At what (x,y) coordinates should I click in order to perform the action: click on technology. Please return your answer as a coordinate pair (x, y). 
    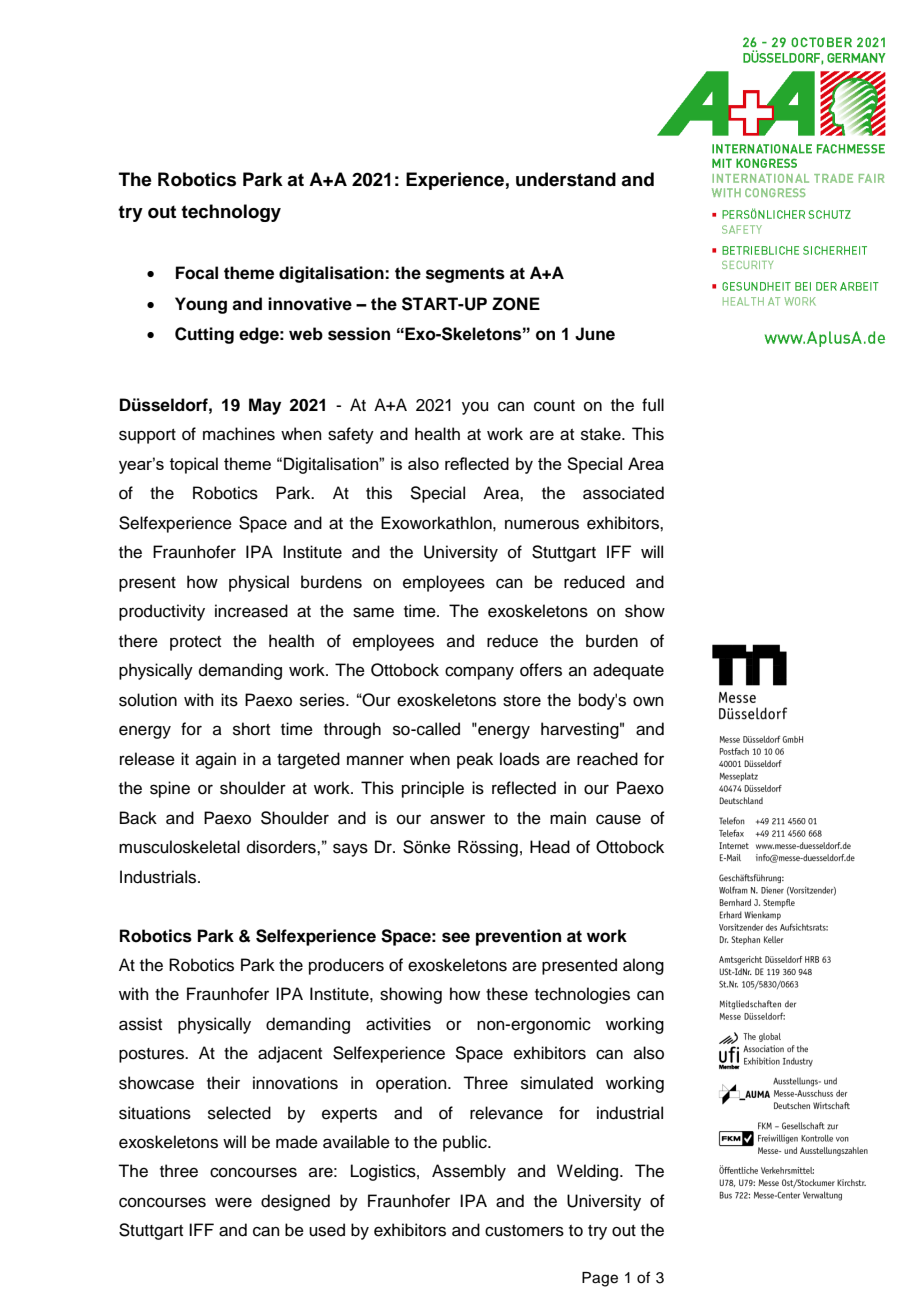
    Looking at the image, I should click on (231, 213).
